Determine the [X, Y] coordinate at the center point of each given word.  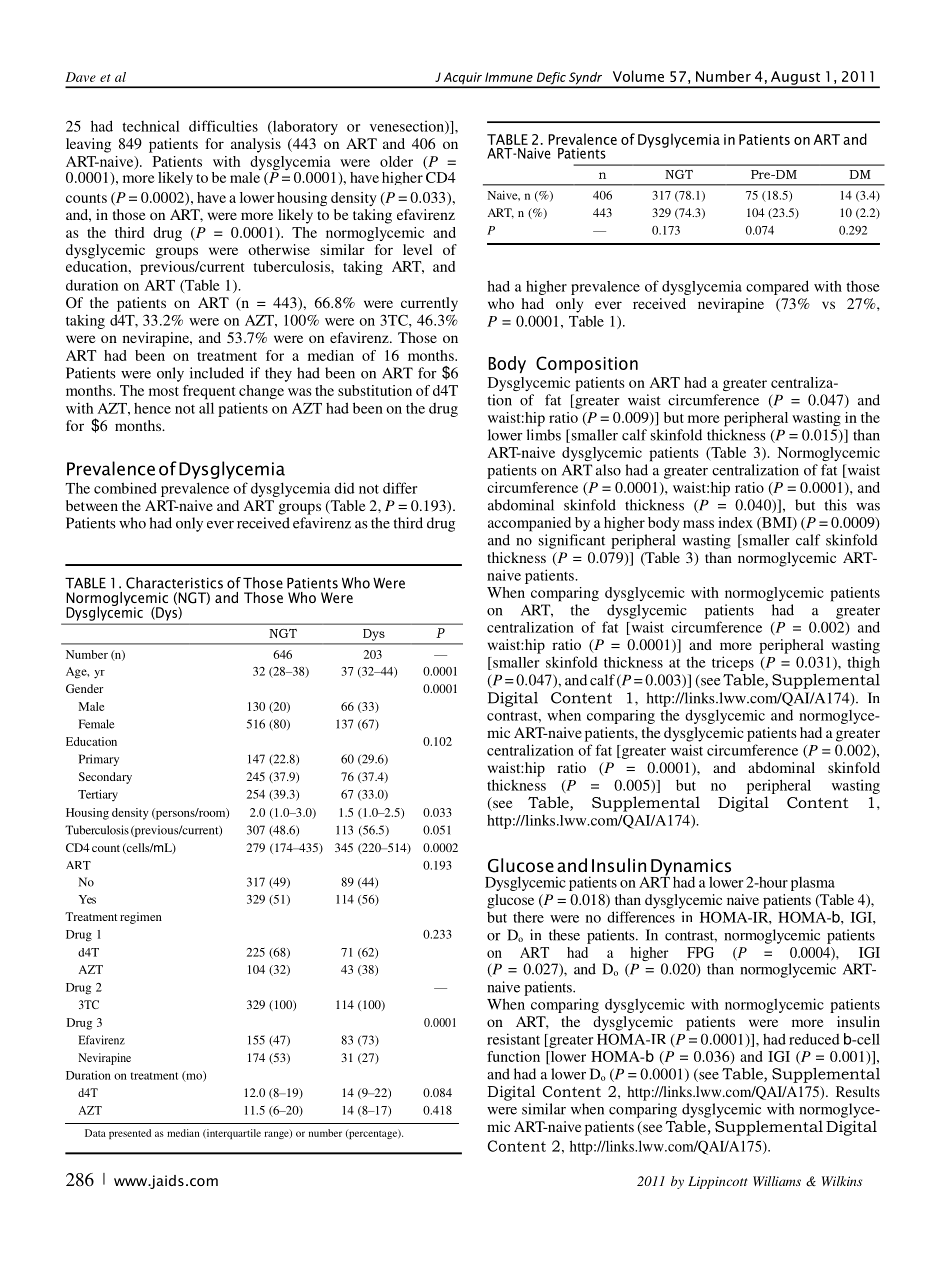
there [528, 917]
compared [777, 287]
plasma [813, 884]
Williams [777, 1181]
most [164, 391]
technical [150, 126]
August [795, 79]
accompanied [529, 524]
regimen [141, 918]
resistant [513, 1039]
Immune [509, 77]
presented [130, 1134]
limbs [543, 435]
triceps [733, 663]
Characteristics [174, 583]
